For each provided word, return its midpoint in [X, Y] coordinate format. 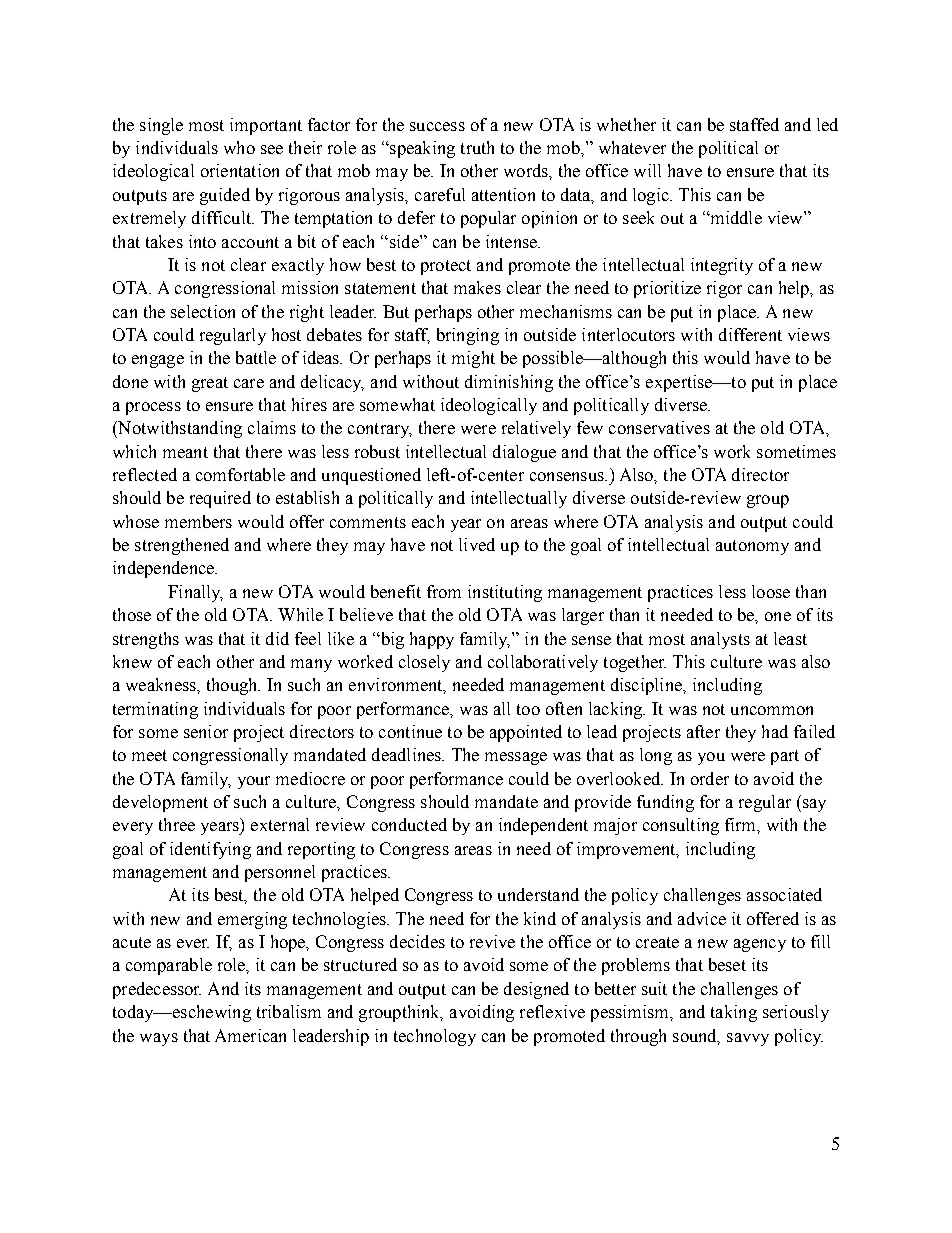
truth [477, 147]
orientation [240, 170]
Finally [195, 593]
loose [771, 591]
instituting [505, 593]
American [250, 1035]
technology [435, 1037]
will [647, 170]
